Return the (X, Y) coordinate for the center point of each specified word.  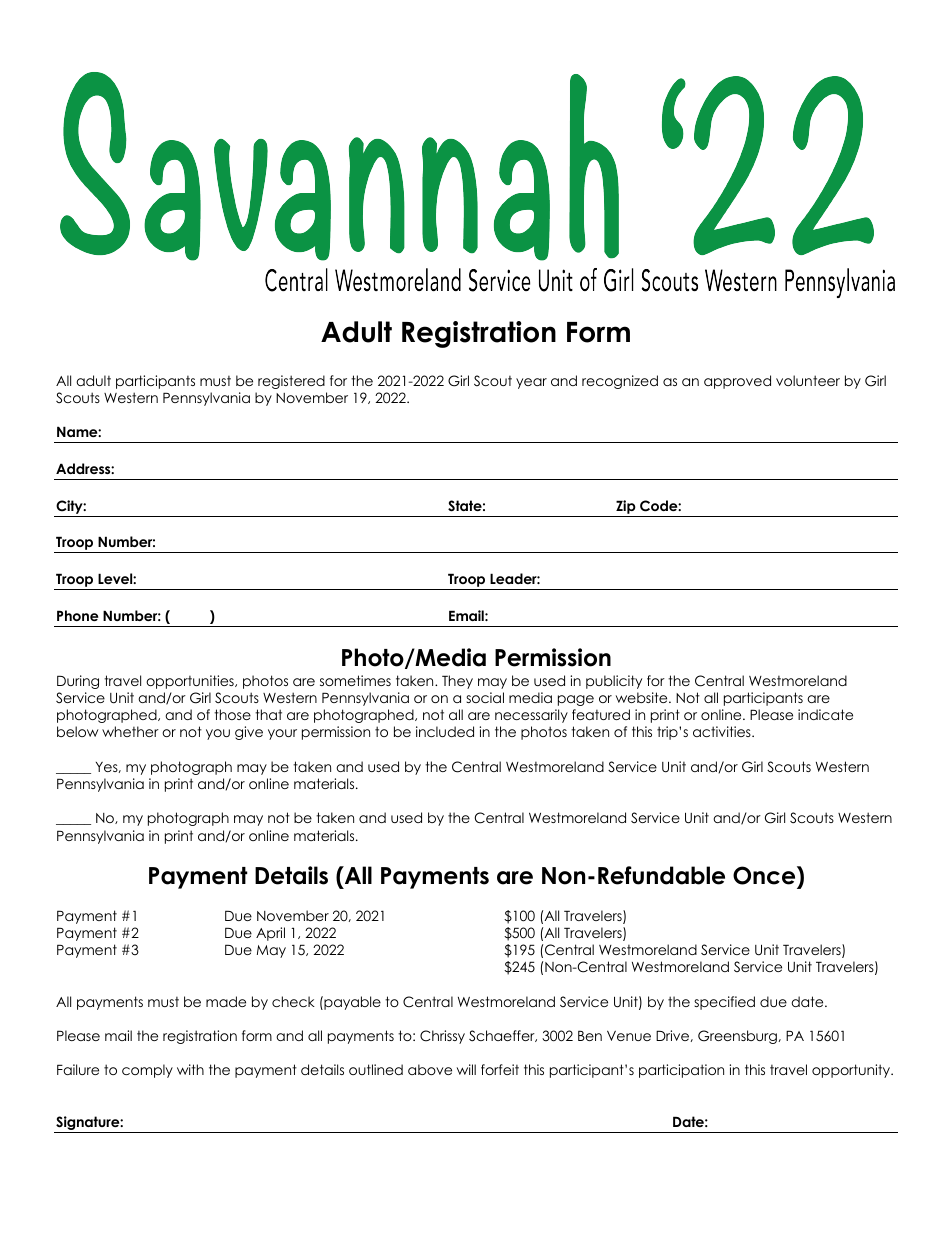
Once (765, 877)
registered (291, 382)
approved (737, 382)
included (445, 731)
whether (130, 731)
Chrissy (442, 1037)
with (190, 1069)
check (293, 1001)
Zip (626, 507)
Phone (78, 615)
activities (723, 731)
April (270, 934)
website (643, 697)
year (531, 383)
